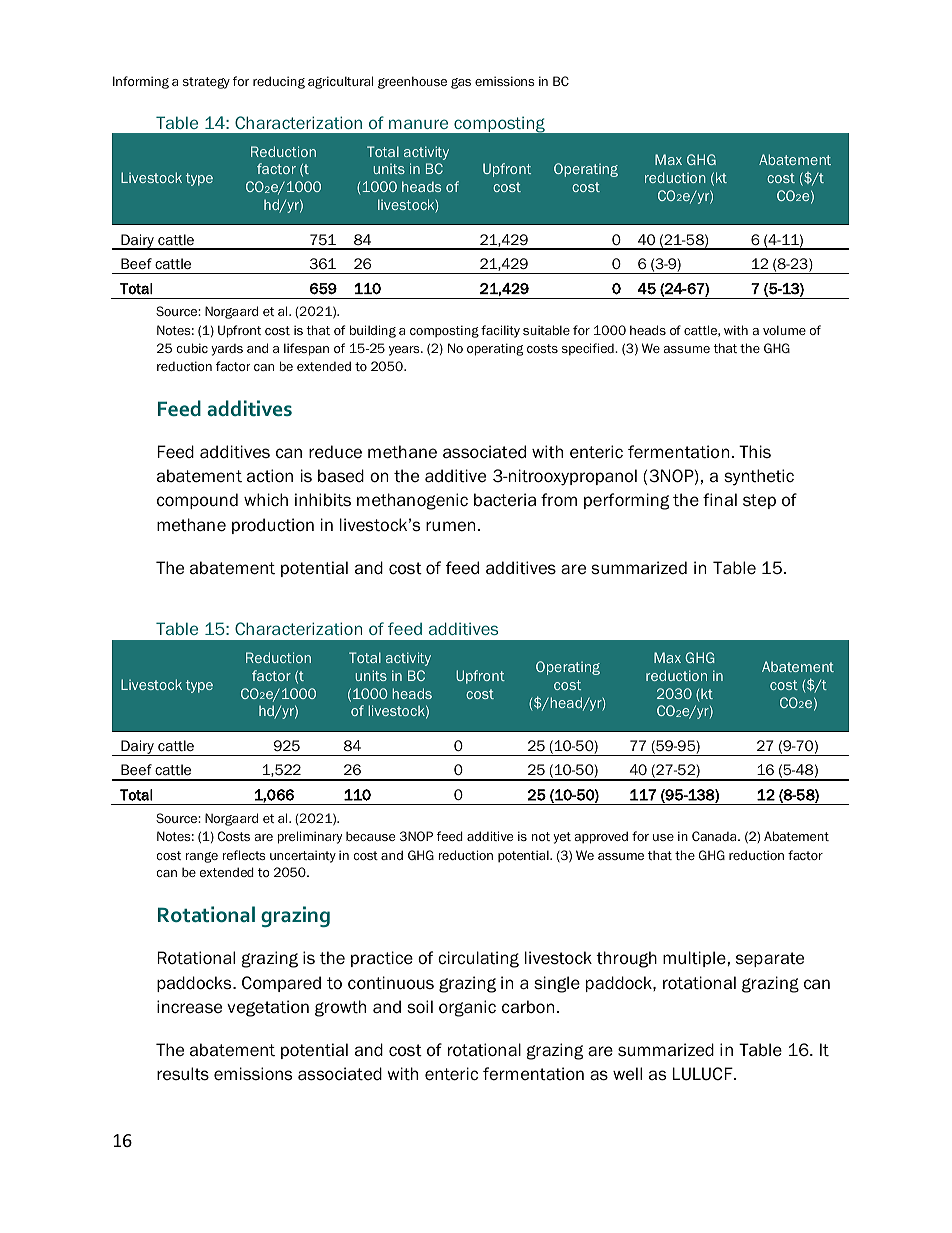 This page has height=1233, width=952. I want to click on manure, so click(418, 124).
